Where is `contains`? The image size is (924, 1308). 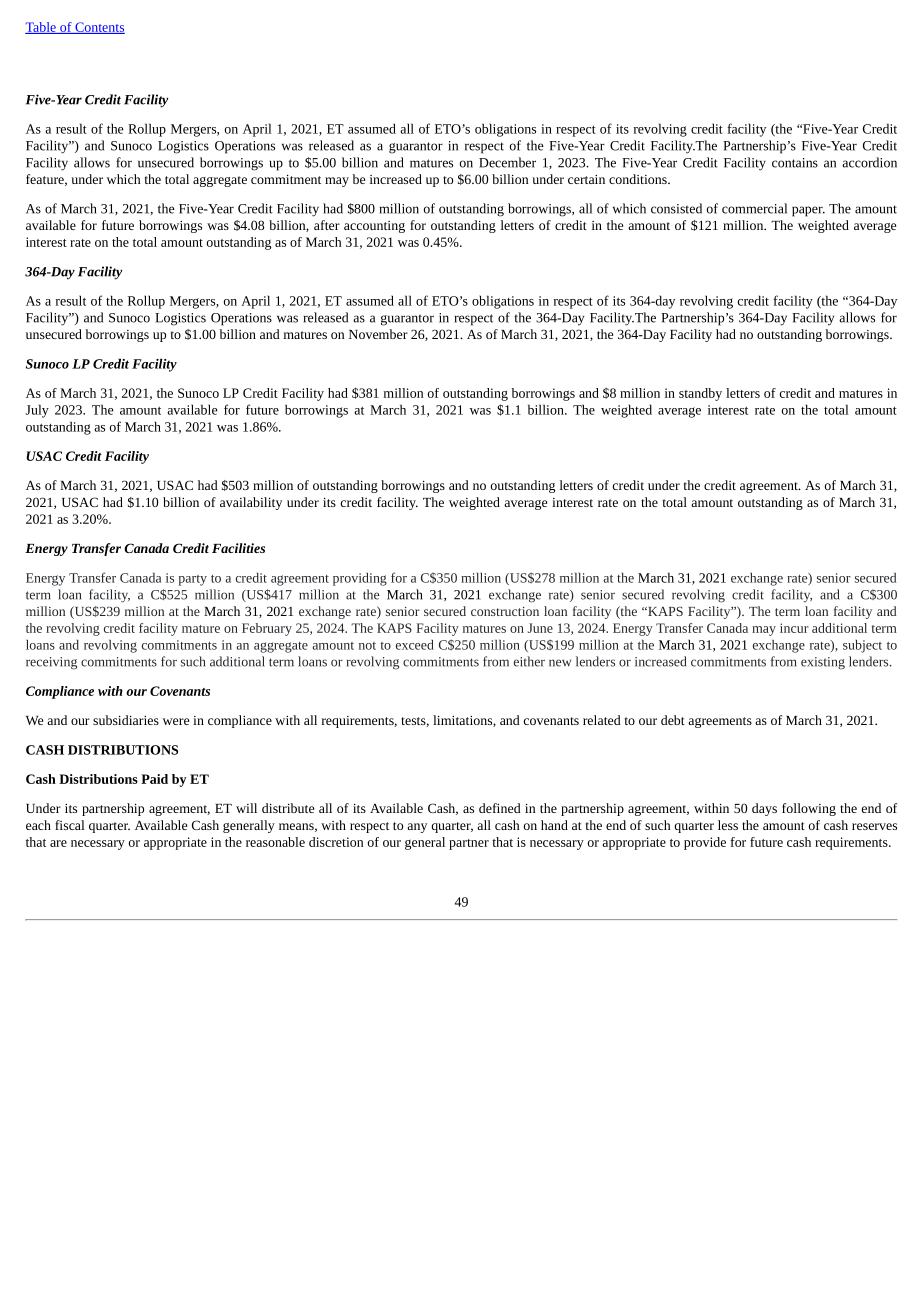
contains is located at coordinates (795, 163).
